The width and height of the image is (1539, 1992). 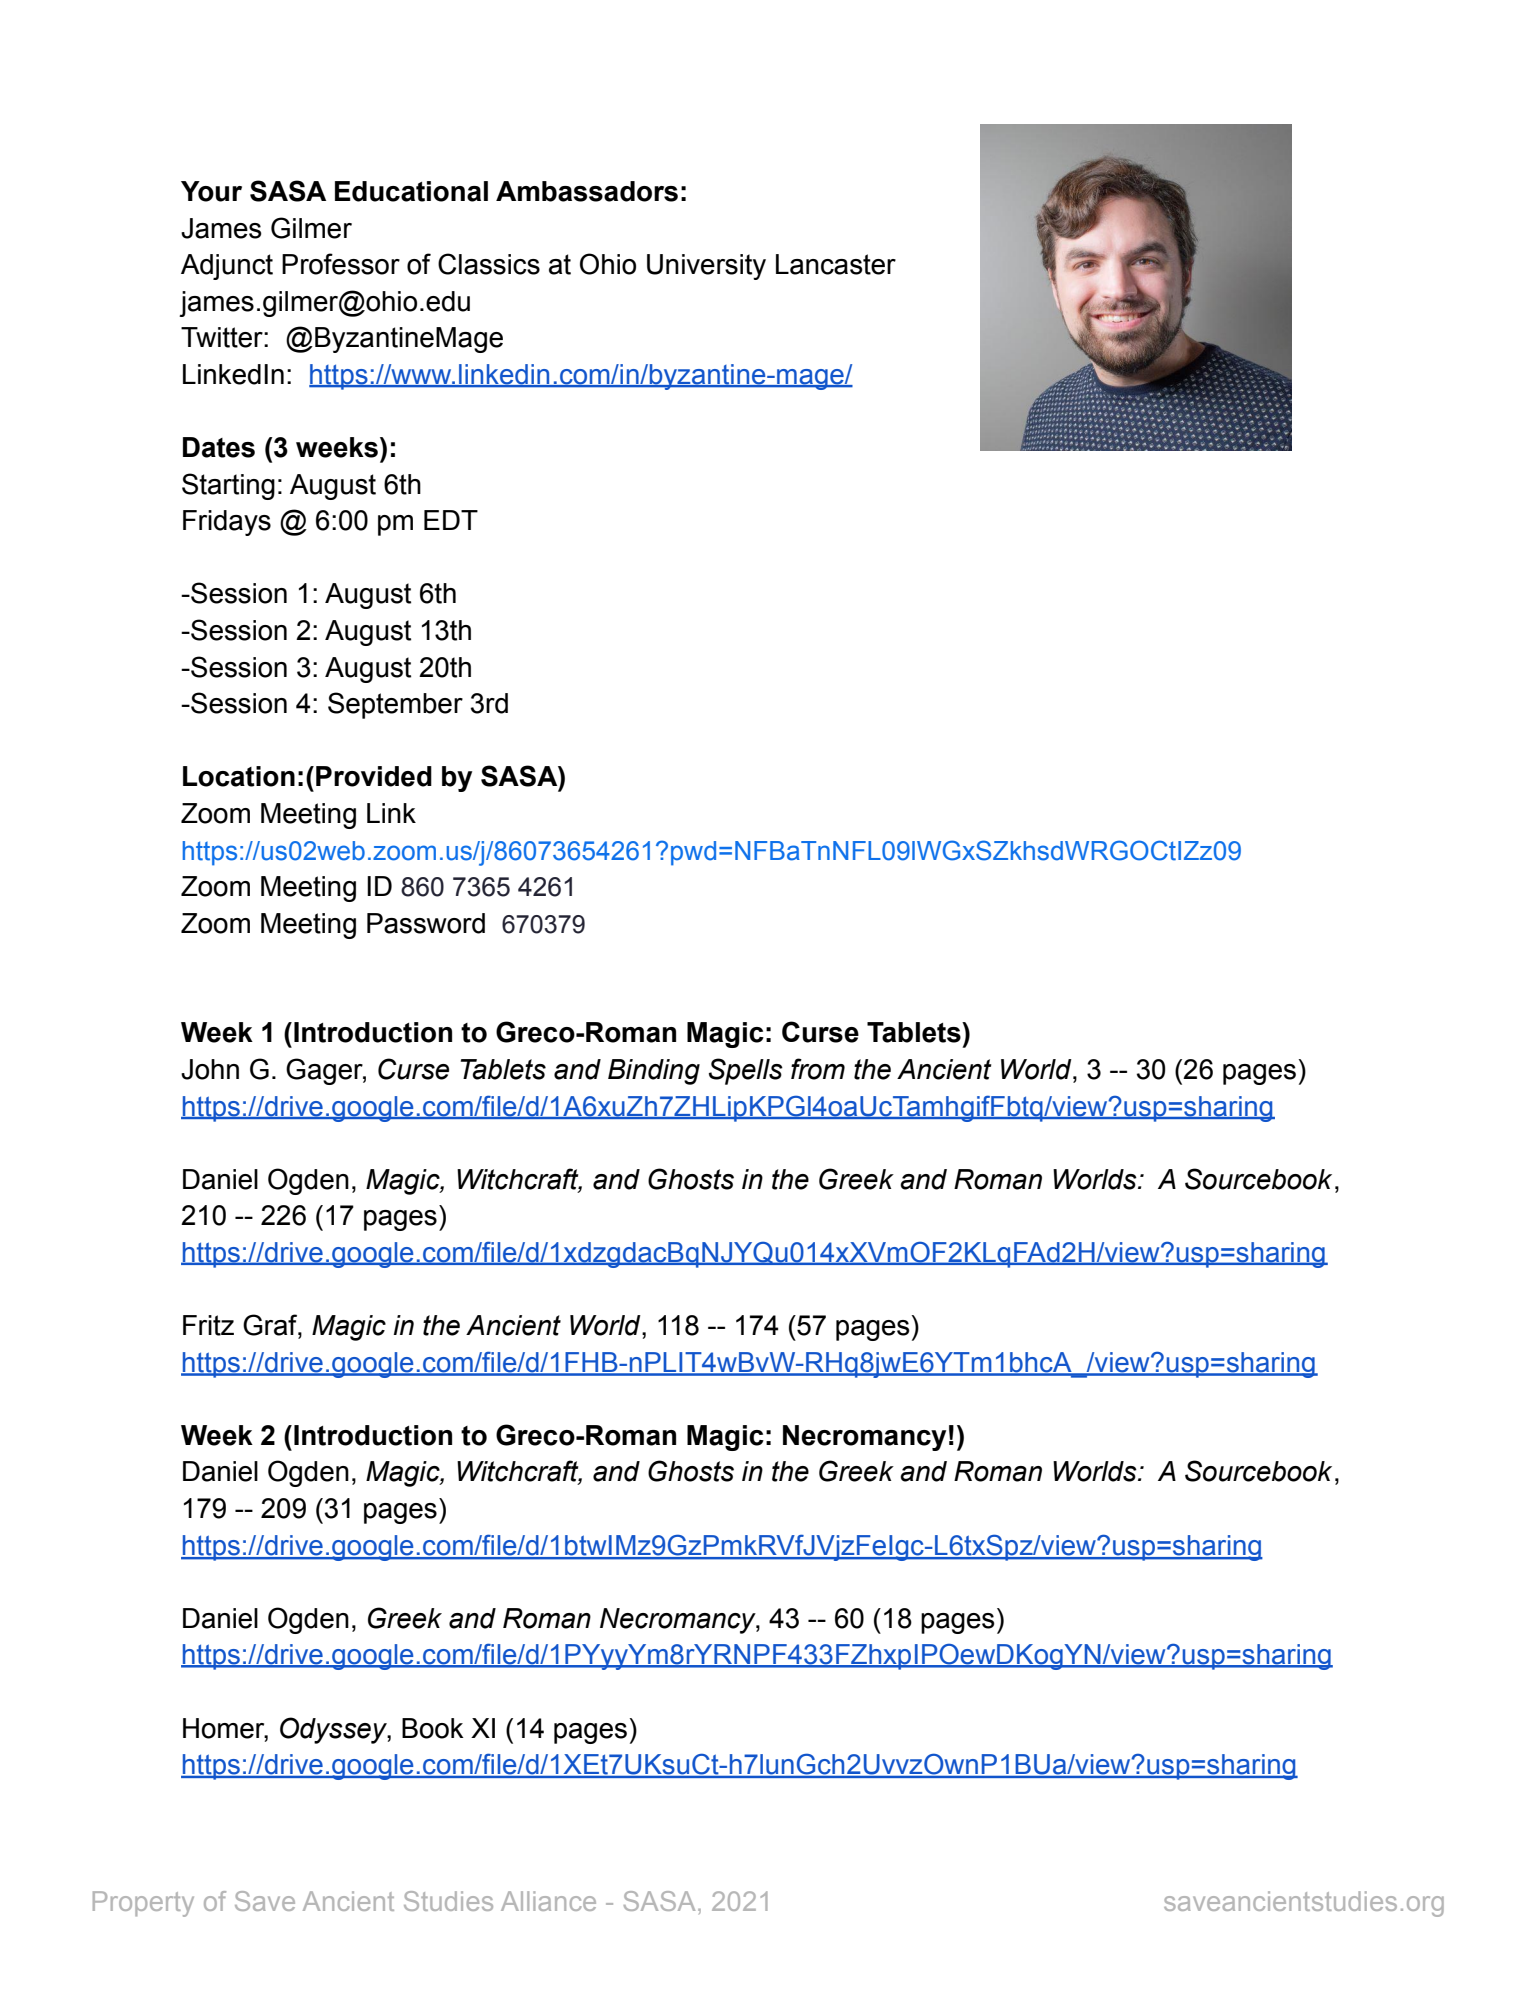 What do you see at coordinates (548, 1901) in the image?
I see `Alliance` at bounding box center [548, 1901].
